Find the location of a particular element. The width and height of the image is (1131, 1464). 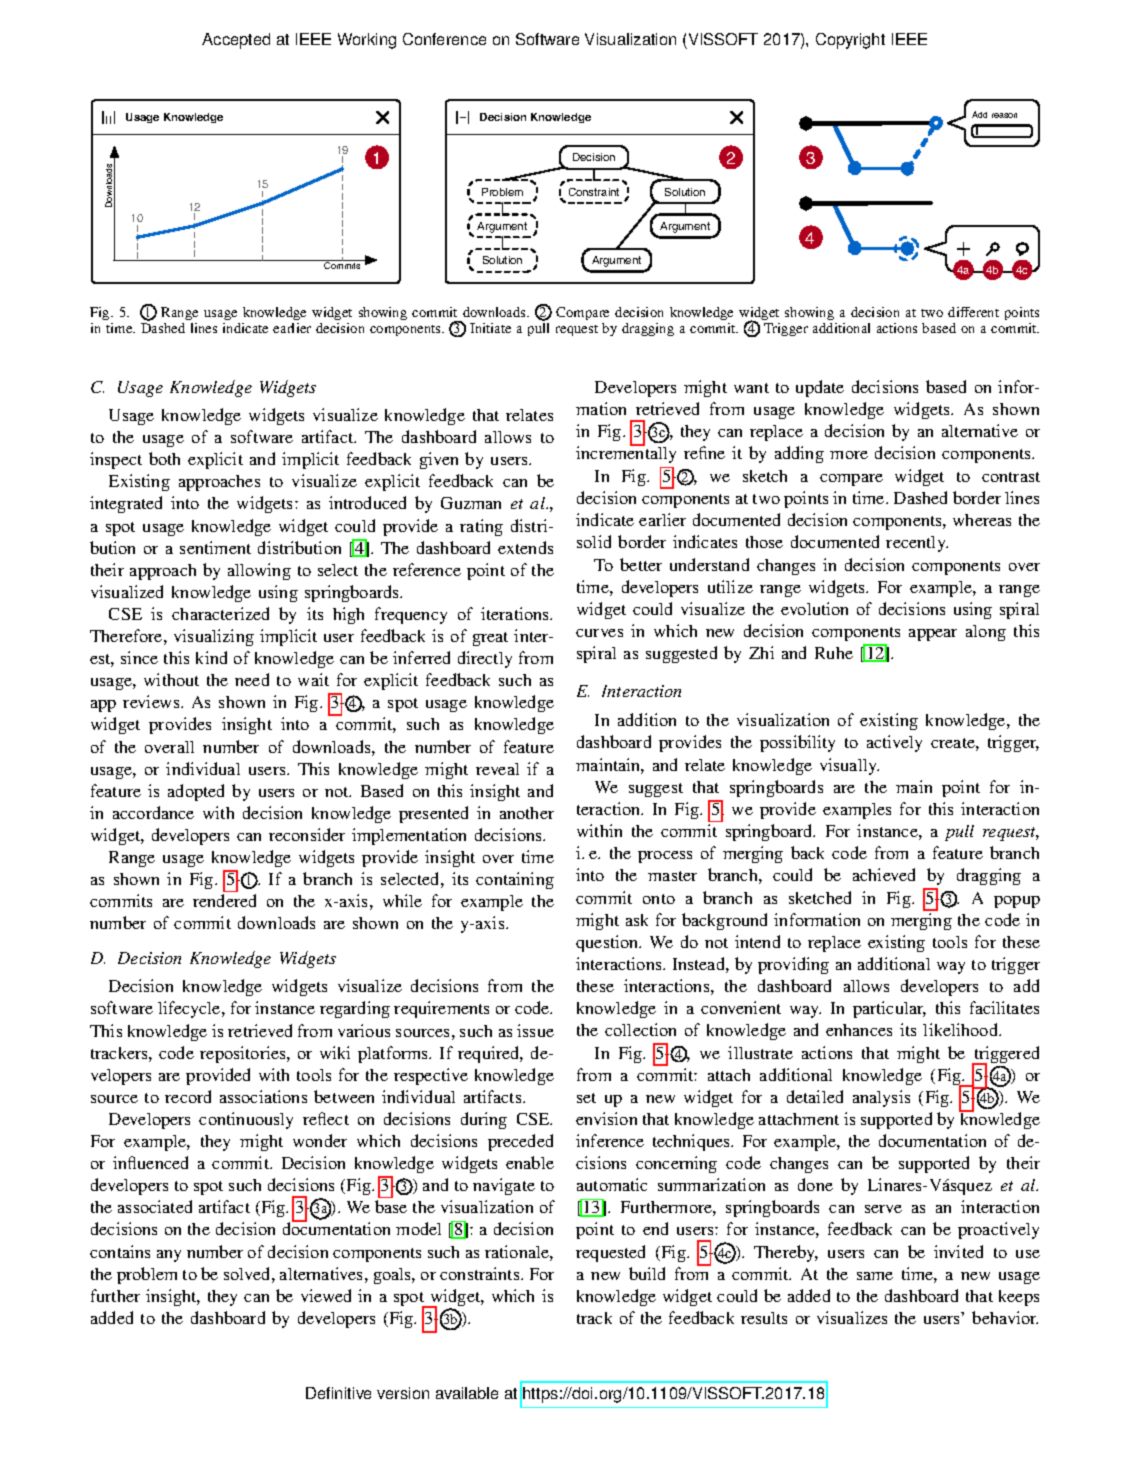

Accepted is located at coordinates (236, 41).
